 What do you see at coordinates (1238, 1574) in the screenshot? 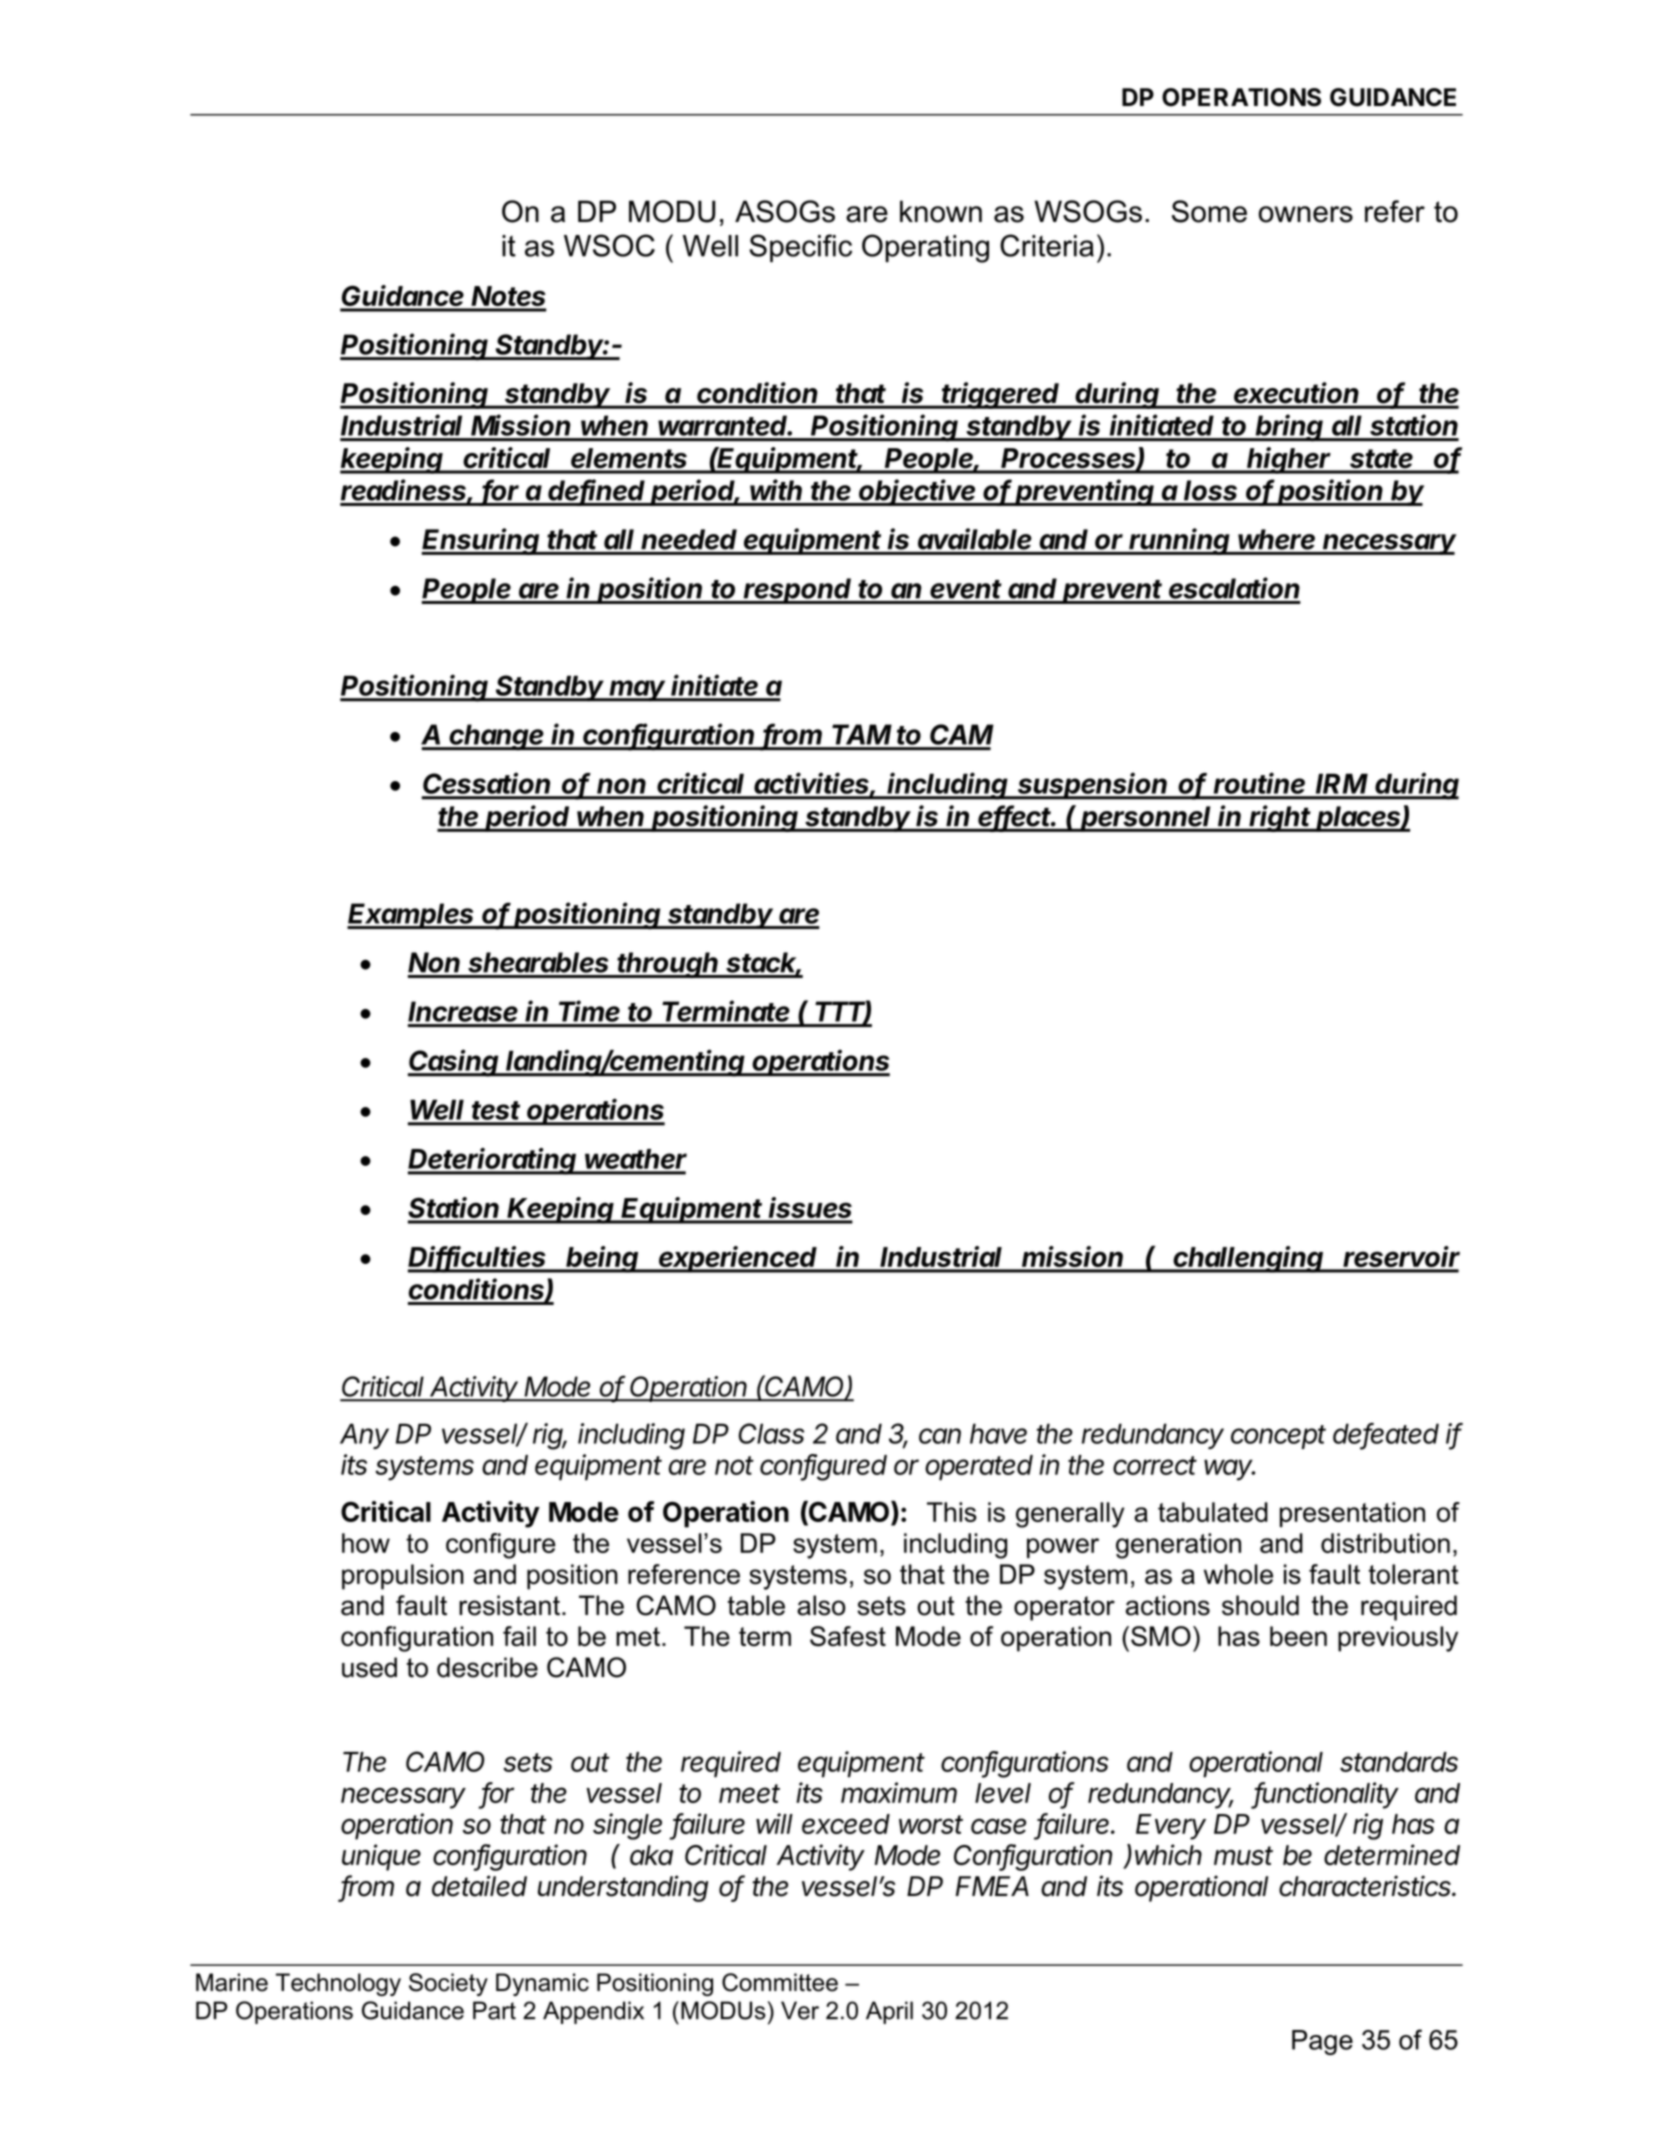
I see `whole` at bounding box center [1238, 1574].
